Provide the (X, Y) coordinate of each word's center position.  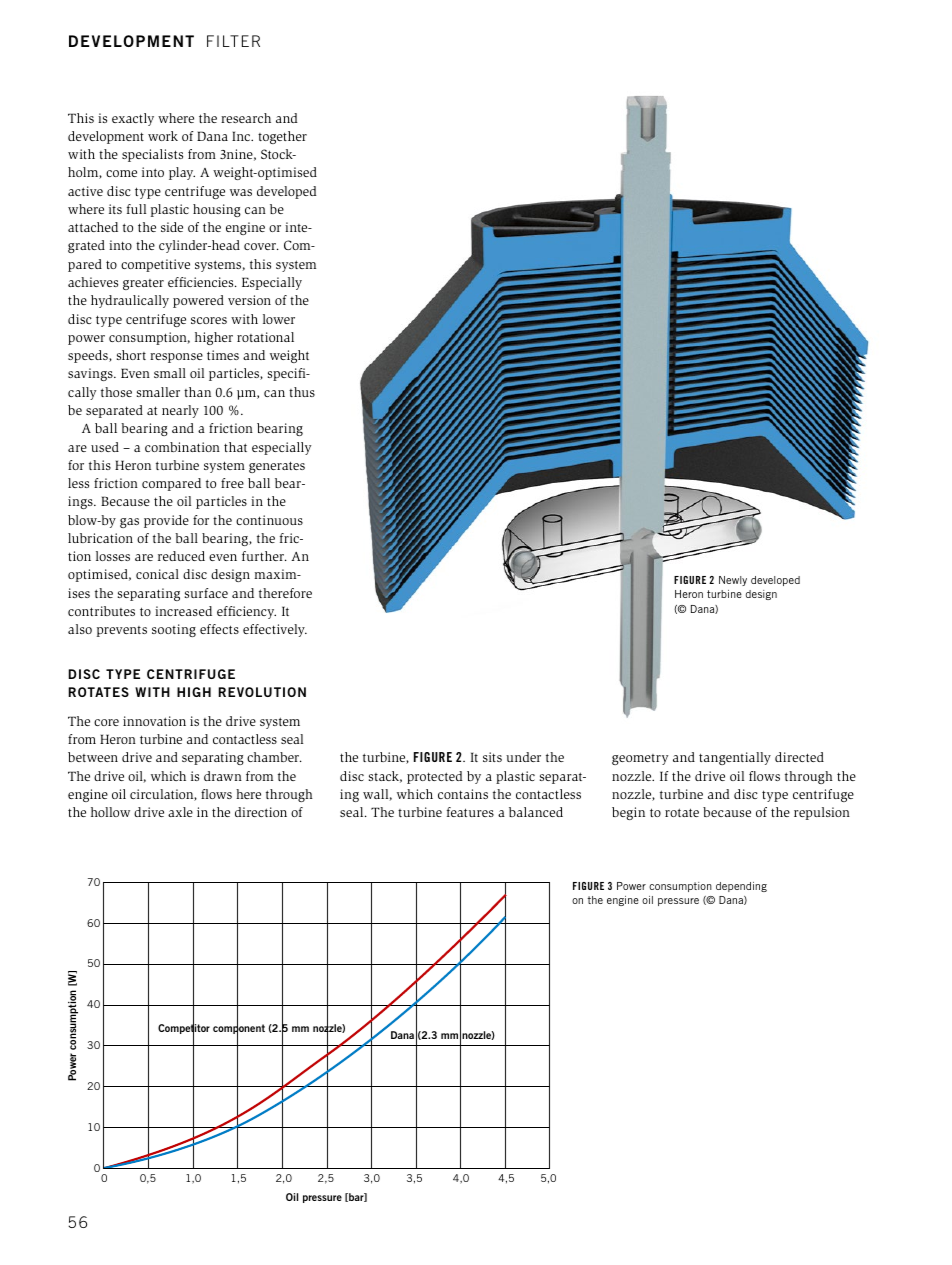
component (239, 1030)
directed (799, 757)
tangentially (735, 758)
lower (279, 319)
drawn (223, 776)
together (282, 137)
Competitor (184, 1029)
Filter (233, 41)
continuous (269, 520)
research (246, 118)
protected (435, 777)
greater (143, 284)
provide (166, 521)
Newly (733, 581)
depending (741, 887)
